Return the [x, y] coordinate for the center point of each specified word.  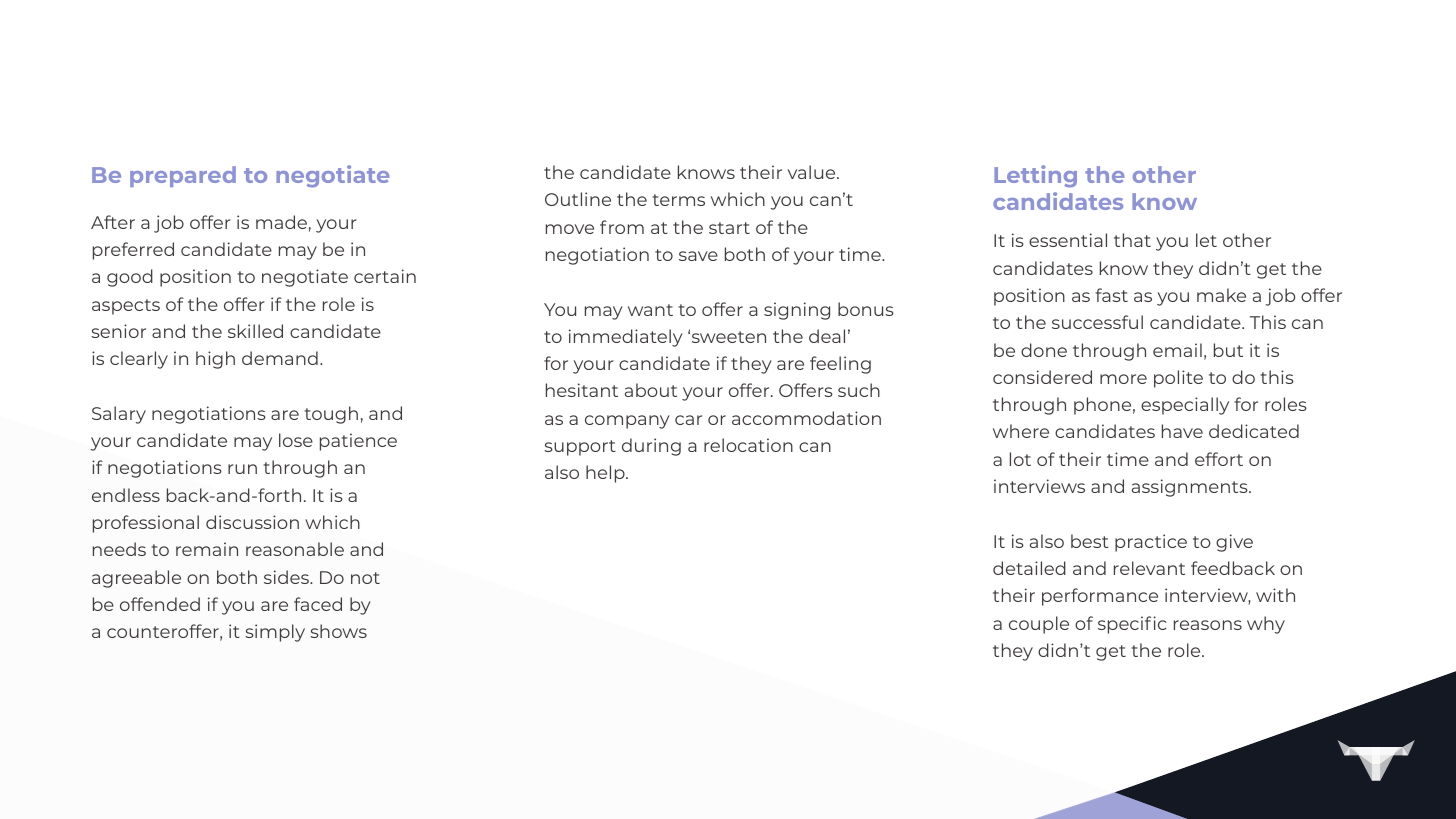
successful [1097, 322]
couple [1039, 625]
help [606, 474]
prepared [183, 176]
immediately [626, 338]
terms [678, 200]
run [242, 469]
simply [275, 633]
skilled [255, 331]
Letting [1035, 176]
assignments [1191, 488]
